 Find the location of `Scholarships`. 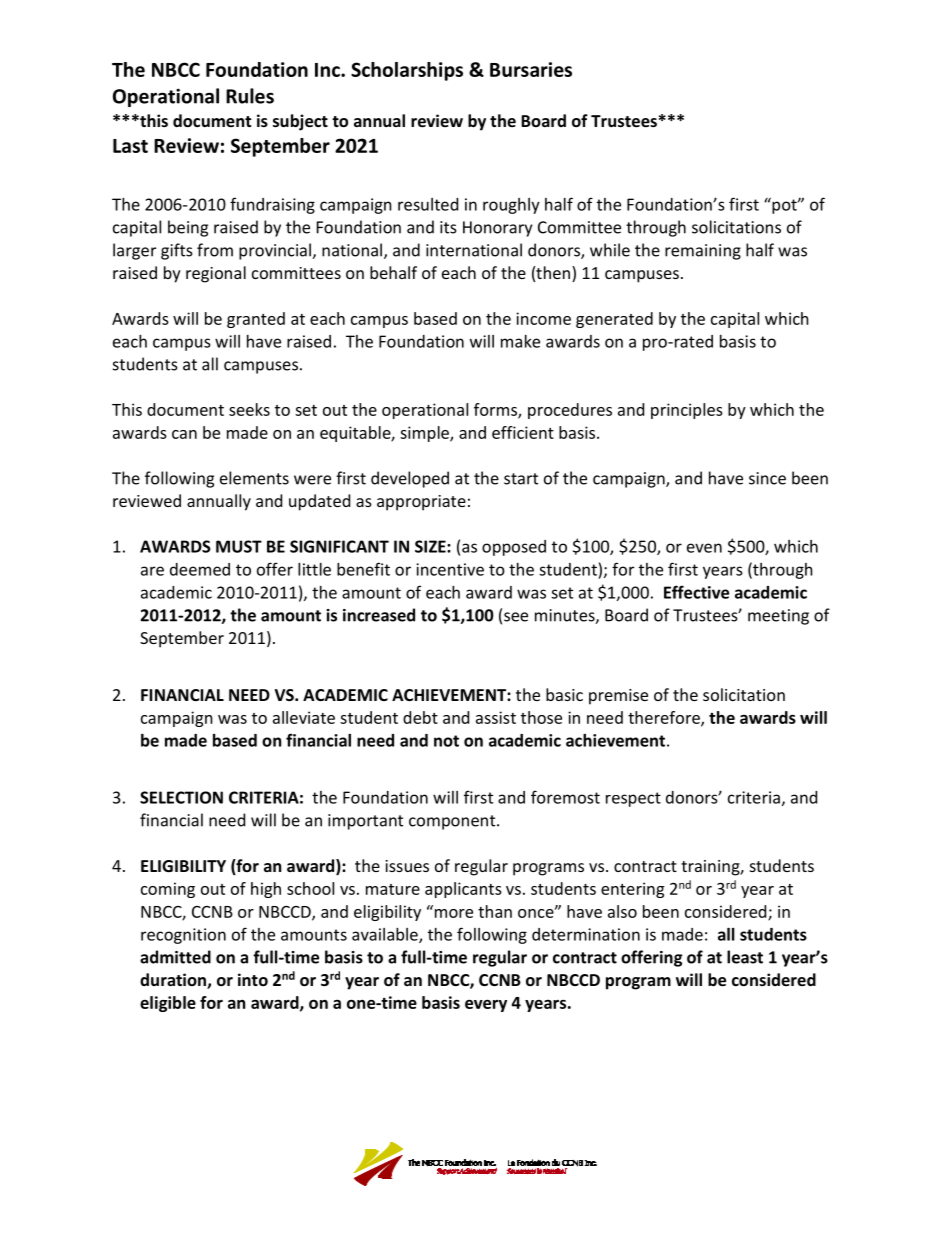

Scholarships is located at coordinates (407, 71).
